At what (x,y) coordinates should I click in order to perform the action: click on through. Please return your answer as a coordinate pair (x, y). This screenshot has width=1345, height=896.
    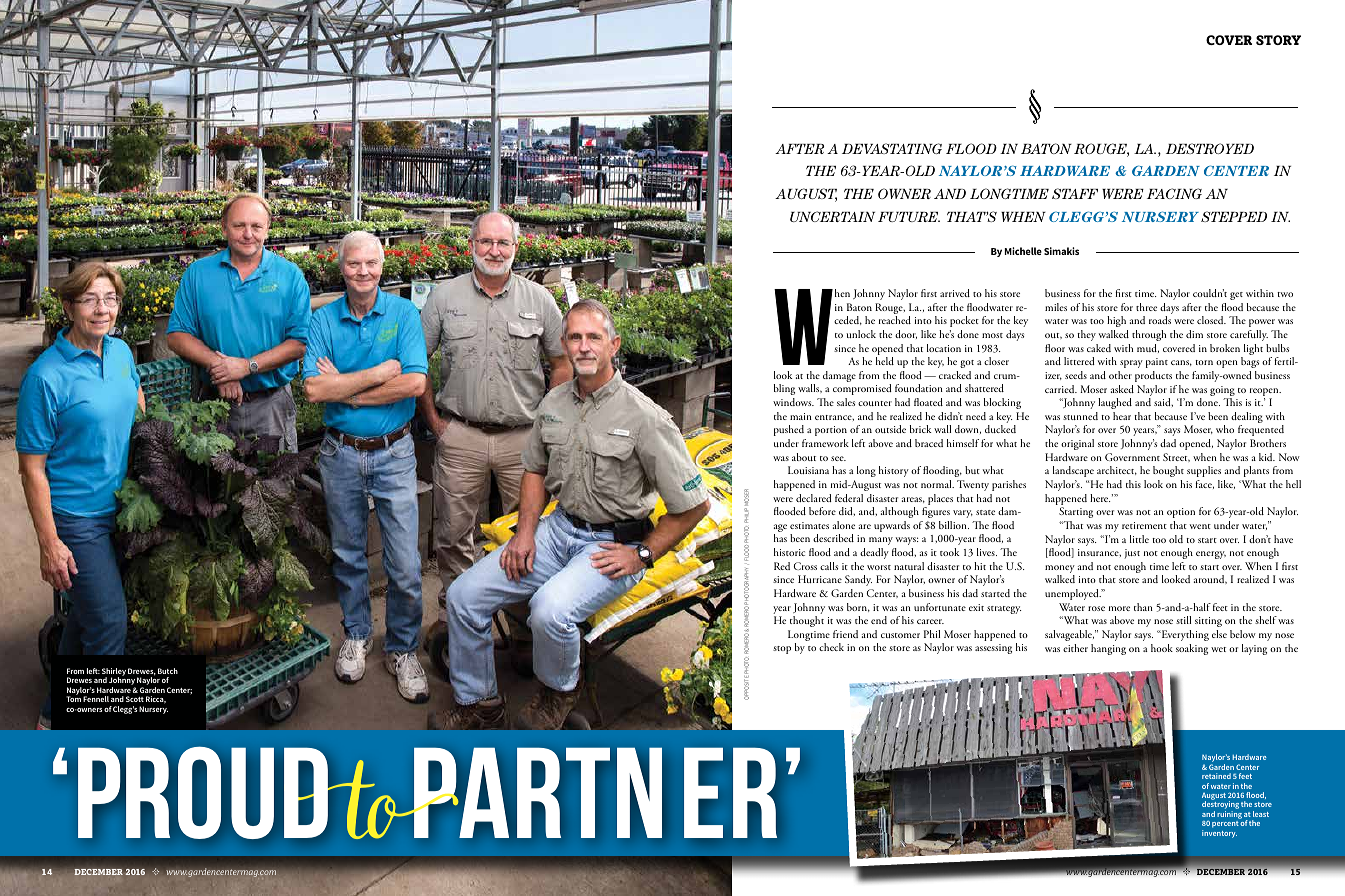
    Looking at the image, I should click on (1149, 335).
